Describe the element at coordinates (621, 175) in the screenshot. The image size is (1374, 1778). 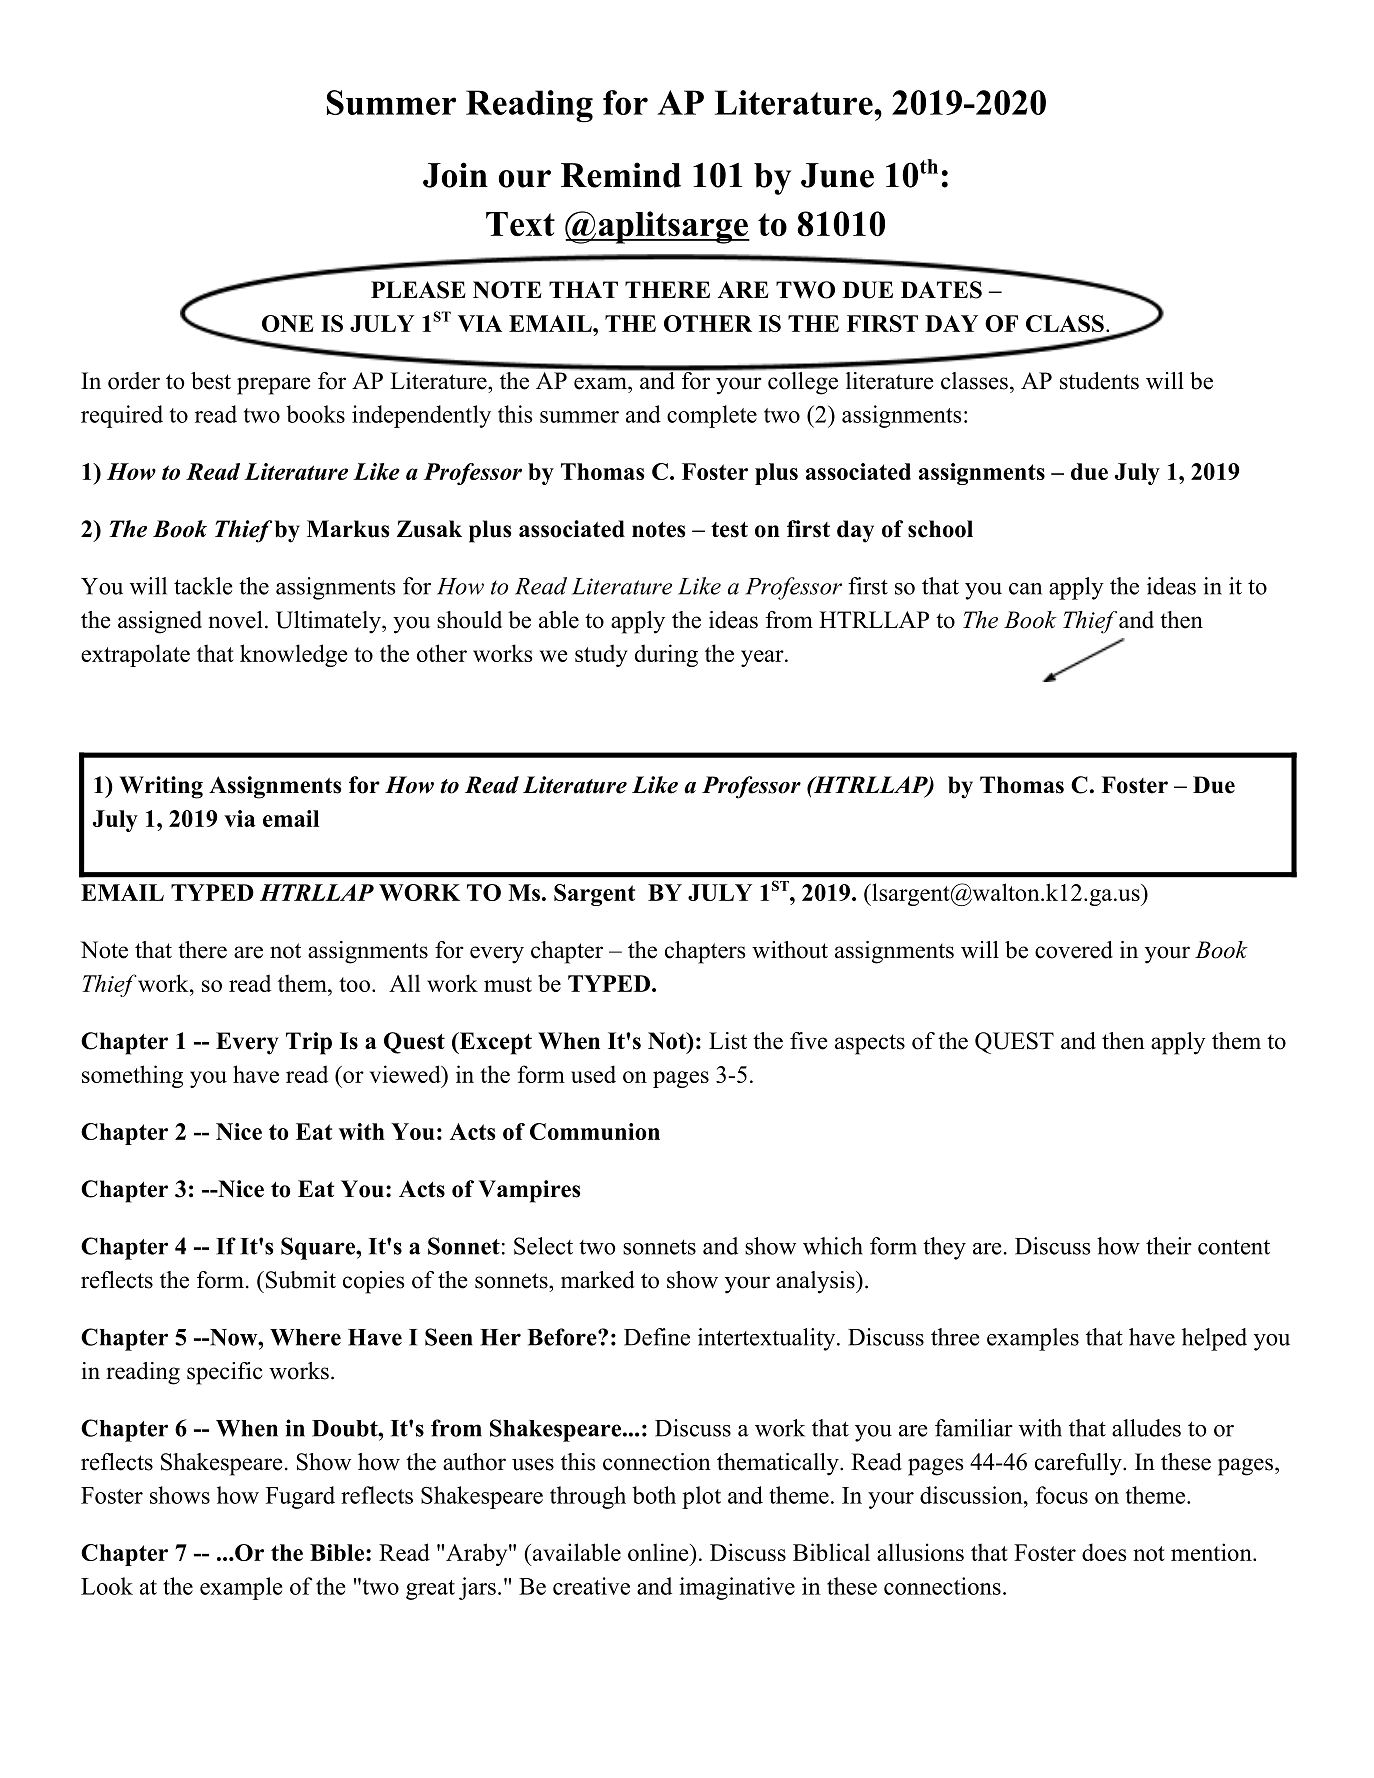
I see `Remind` at that location.
